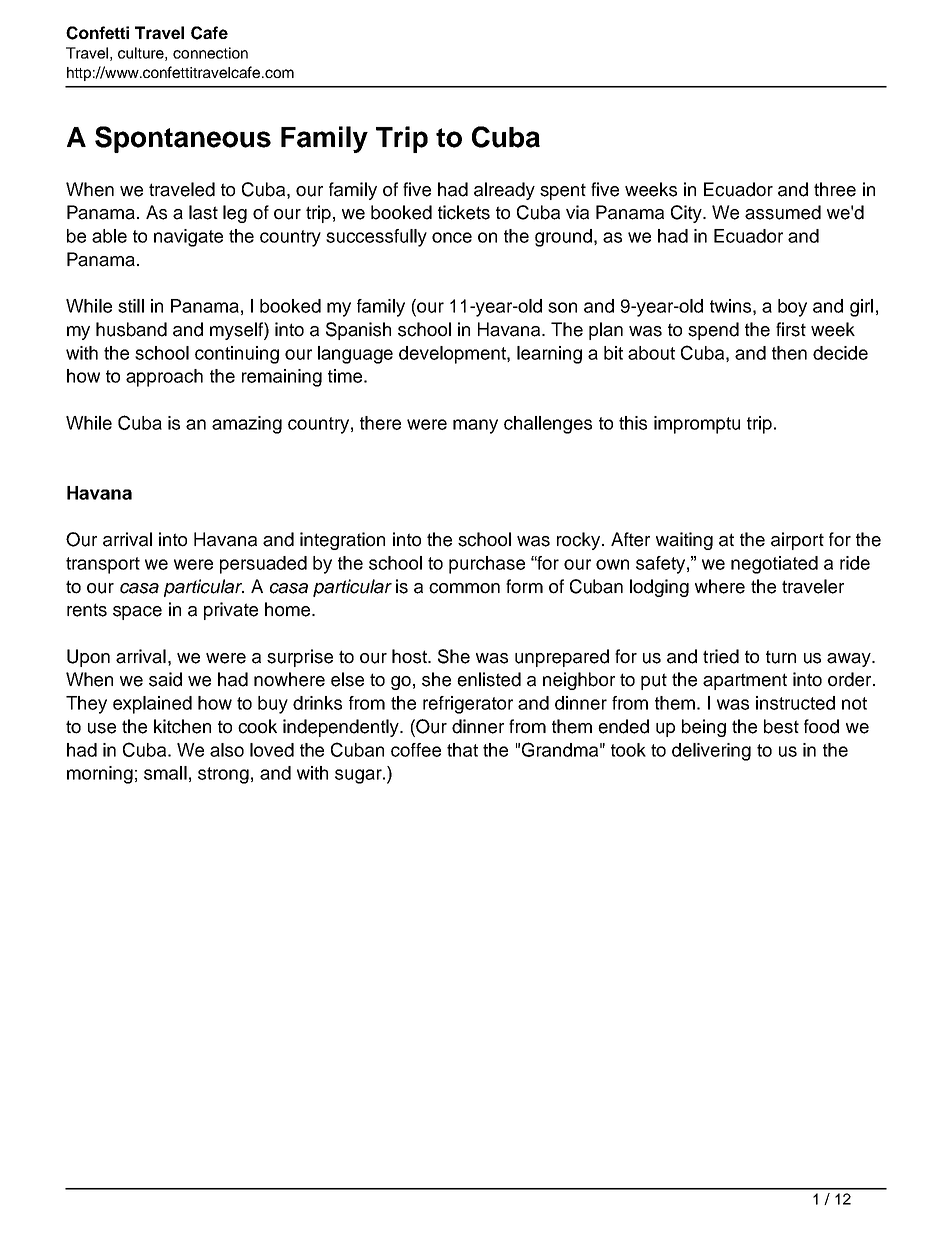  What do you see at coordinates (504, 191) in the screenshot?
I see `already` at bounding box center [504, 191].
